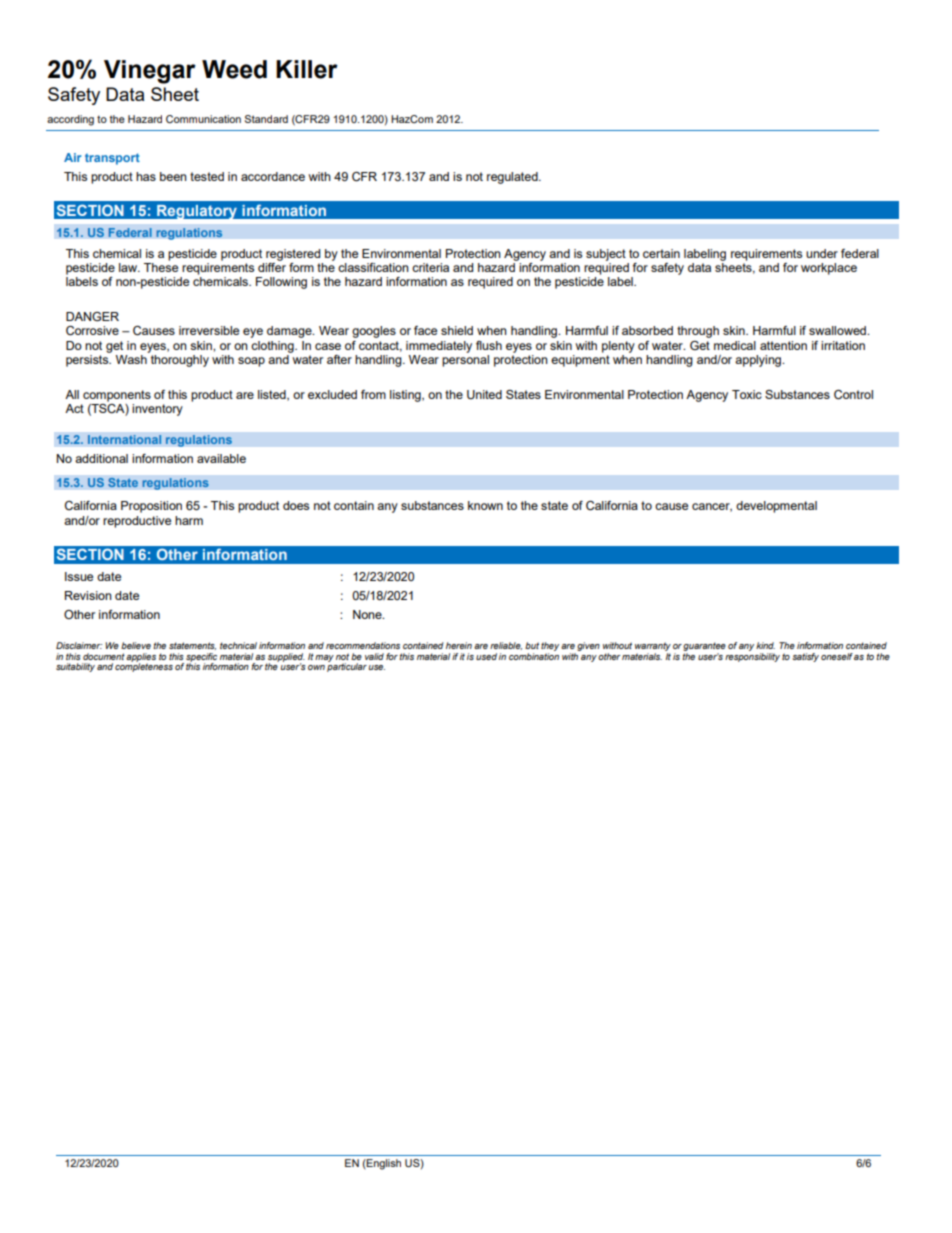 The height and width of the screenshot is (1233, 952). Describe the element at coordinates (822, 253) in the screenshot. I see `under` at that location.
